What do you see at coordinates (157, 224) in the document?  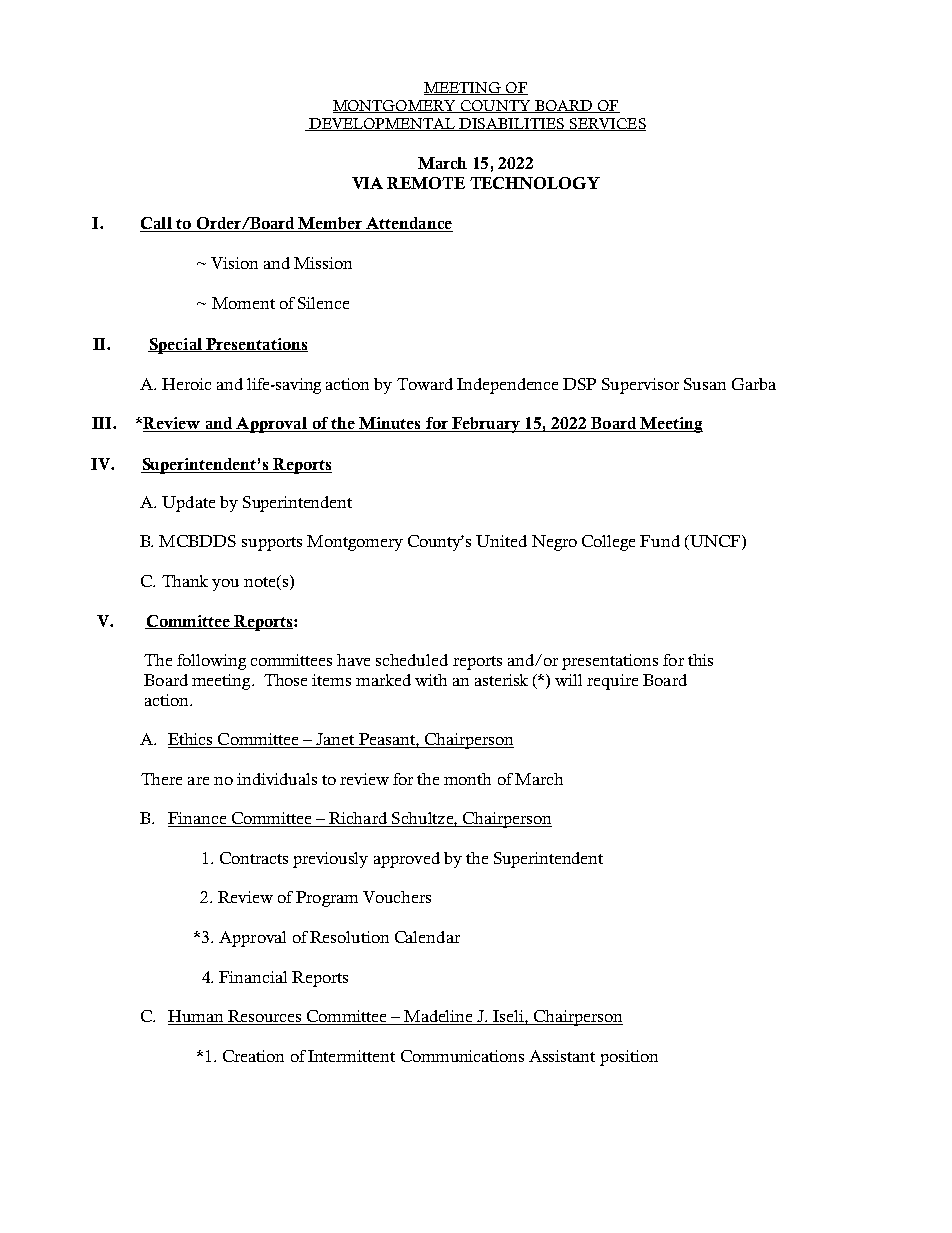 I see `Call` at bounding box center [157, 224].
